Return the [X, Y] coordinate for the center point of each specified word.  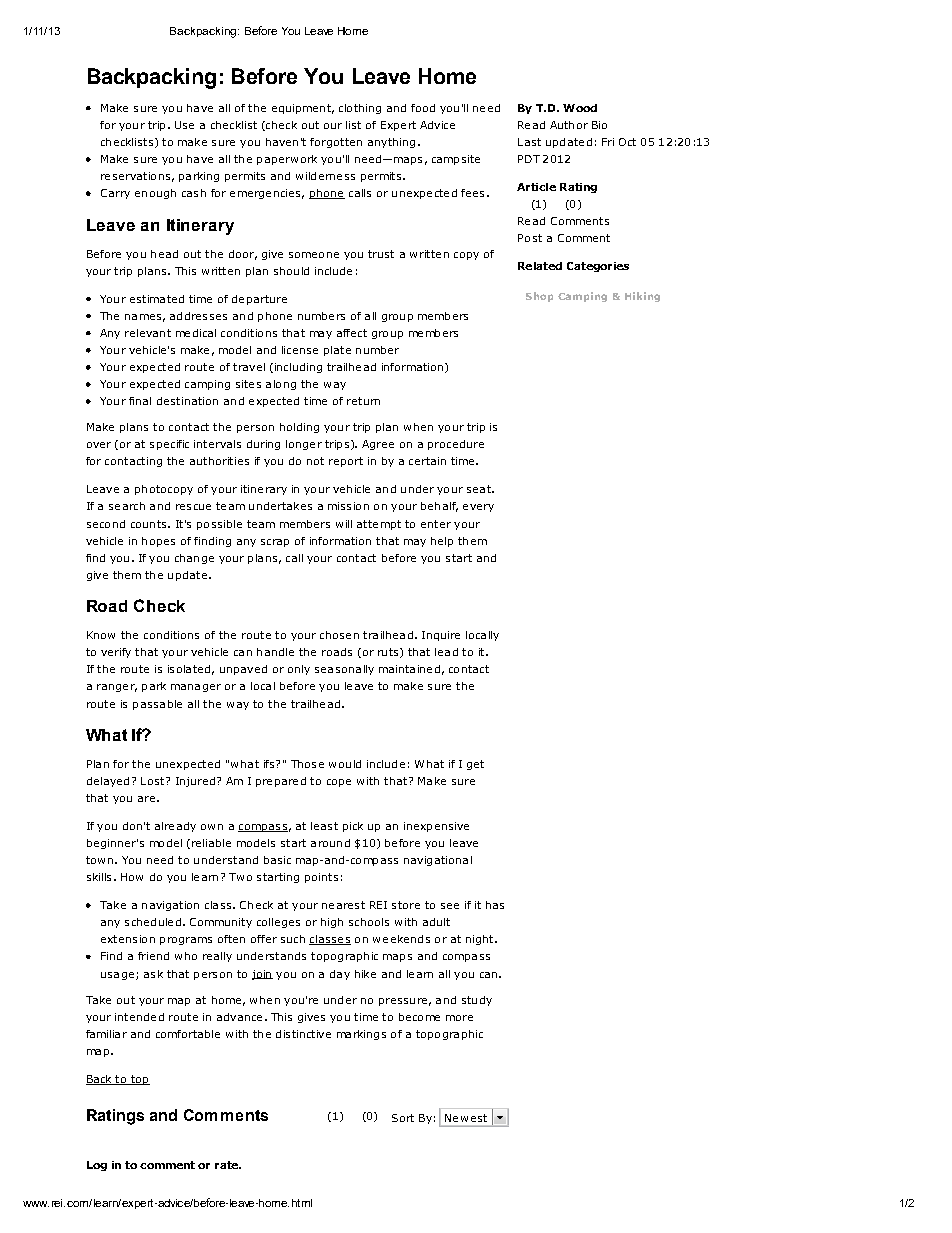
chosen [339, 635]
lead [446, 652]
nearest [343, 905]
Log [97, 1166]
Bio [599, 125]
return [363, 401]
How [132, 877]
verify [116, 653]
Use [184, 125]
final [140, 401]
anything [391, 143]
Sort [403, 1118]
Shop [539, 297]
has [495, 905]
